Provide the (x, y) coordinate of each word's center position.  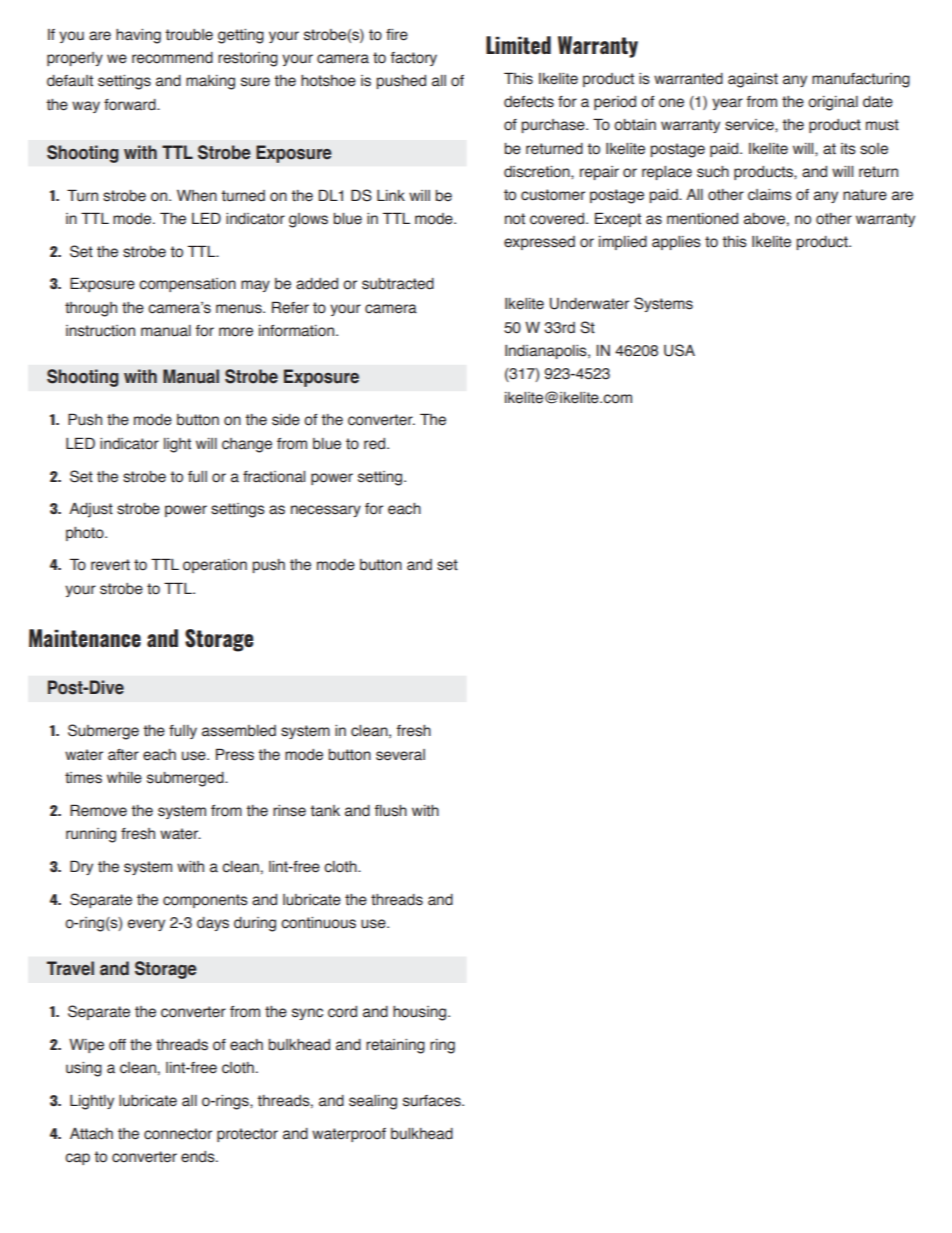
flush (391, 811)
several (400, 755)
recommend (172, 58)
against (753, 80)
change (247, 445)
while (124, 778)
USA (679, 350)
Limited (518, 45)
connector (178, 1134)
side (286, 420)
